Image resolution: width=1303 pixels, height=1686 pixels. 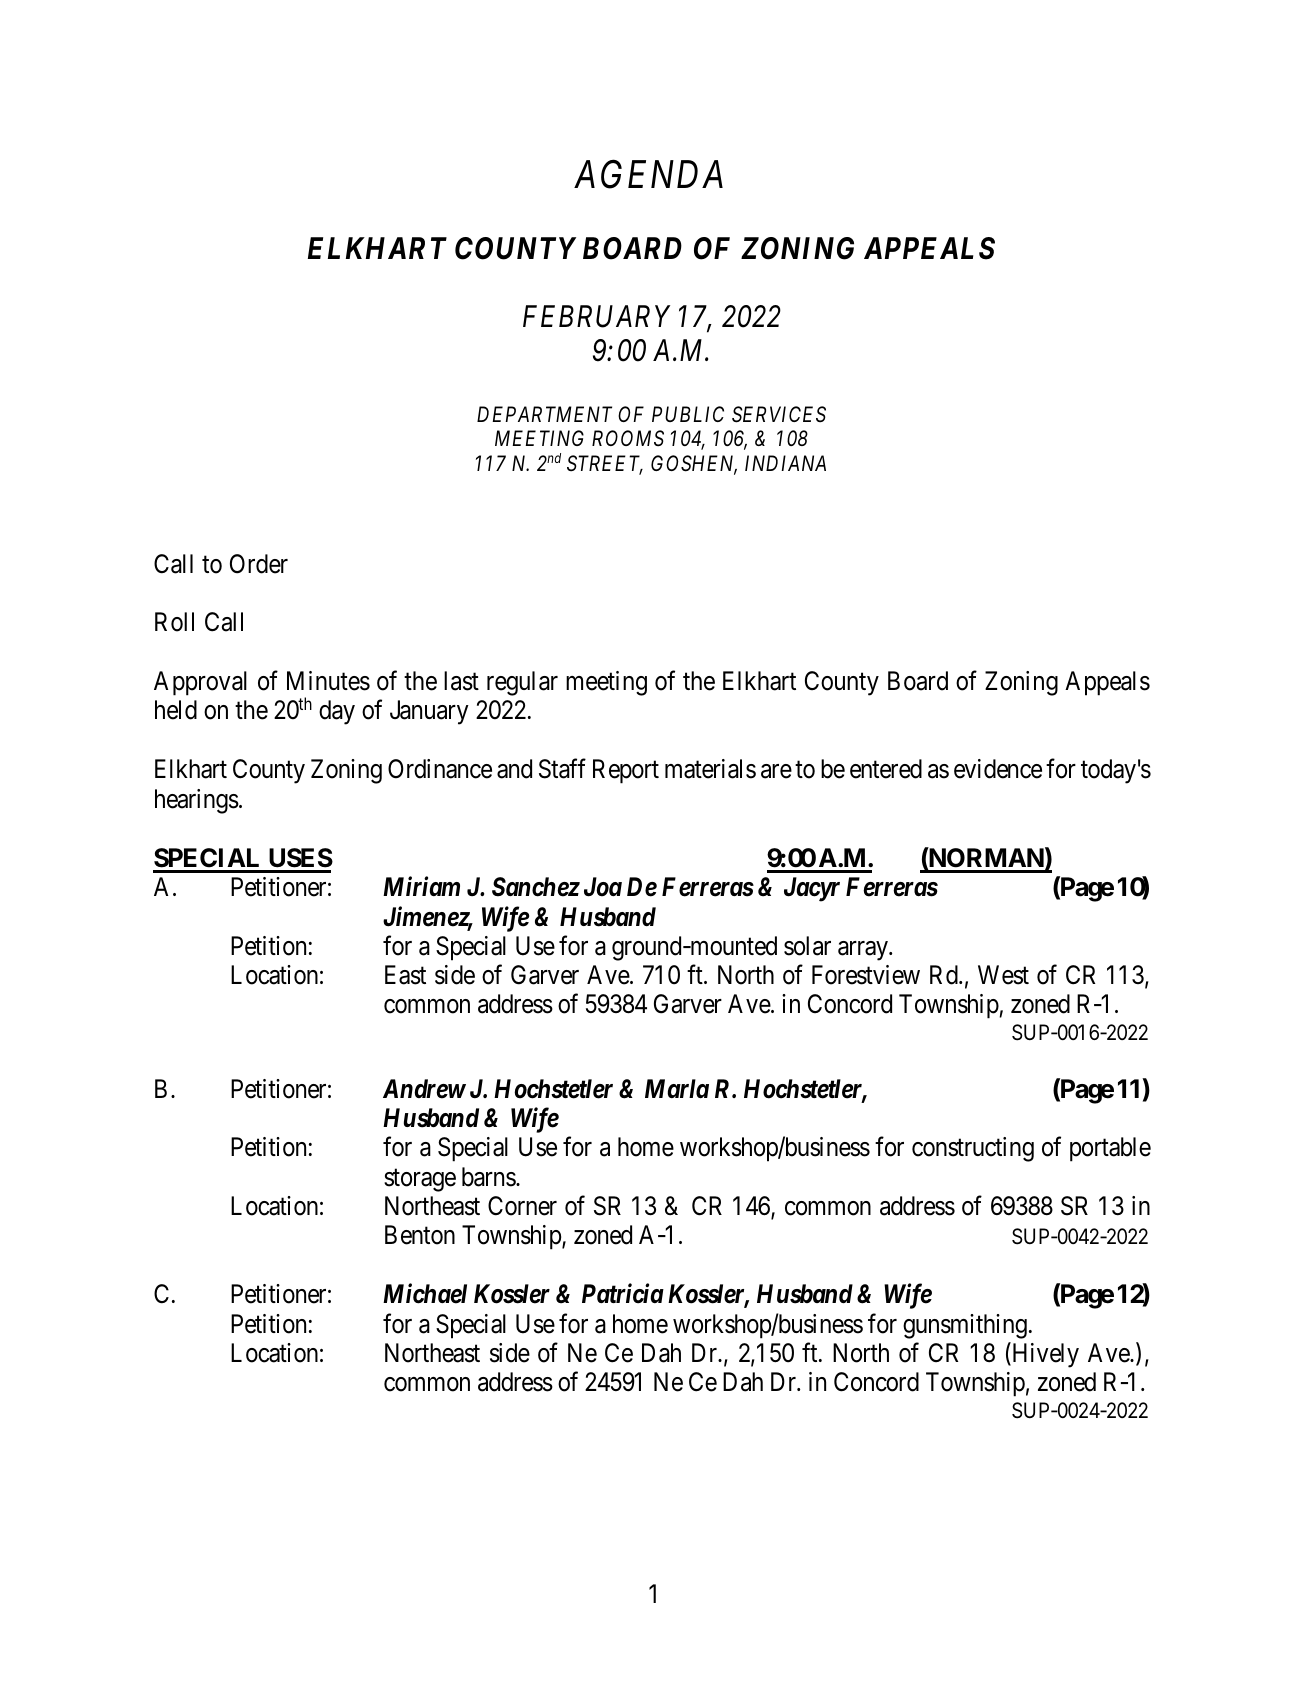 I want to click on hearings, so click(x=197, y=801).
